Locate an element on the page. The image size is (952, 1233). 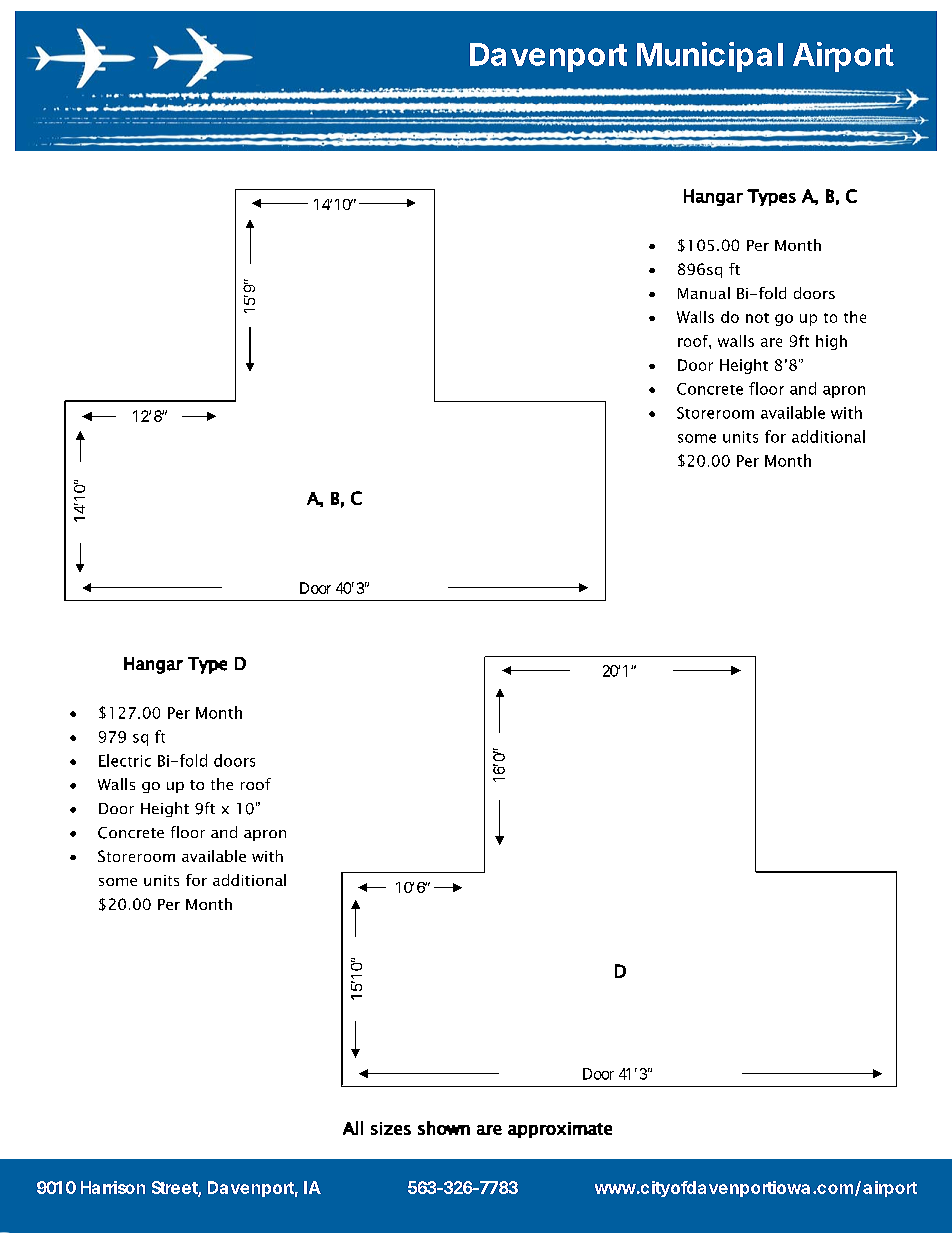
sizes is located at coordinates (391, 1128).
